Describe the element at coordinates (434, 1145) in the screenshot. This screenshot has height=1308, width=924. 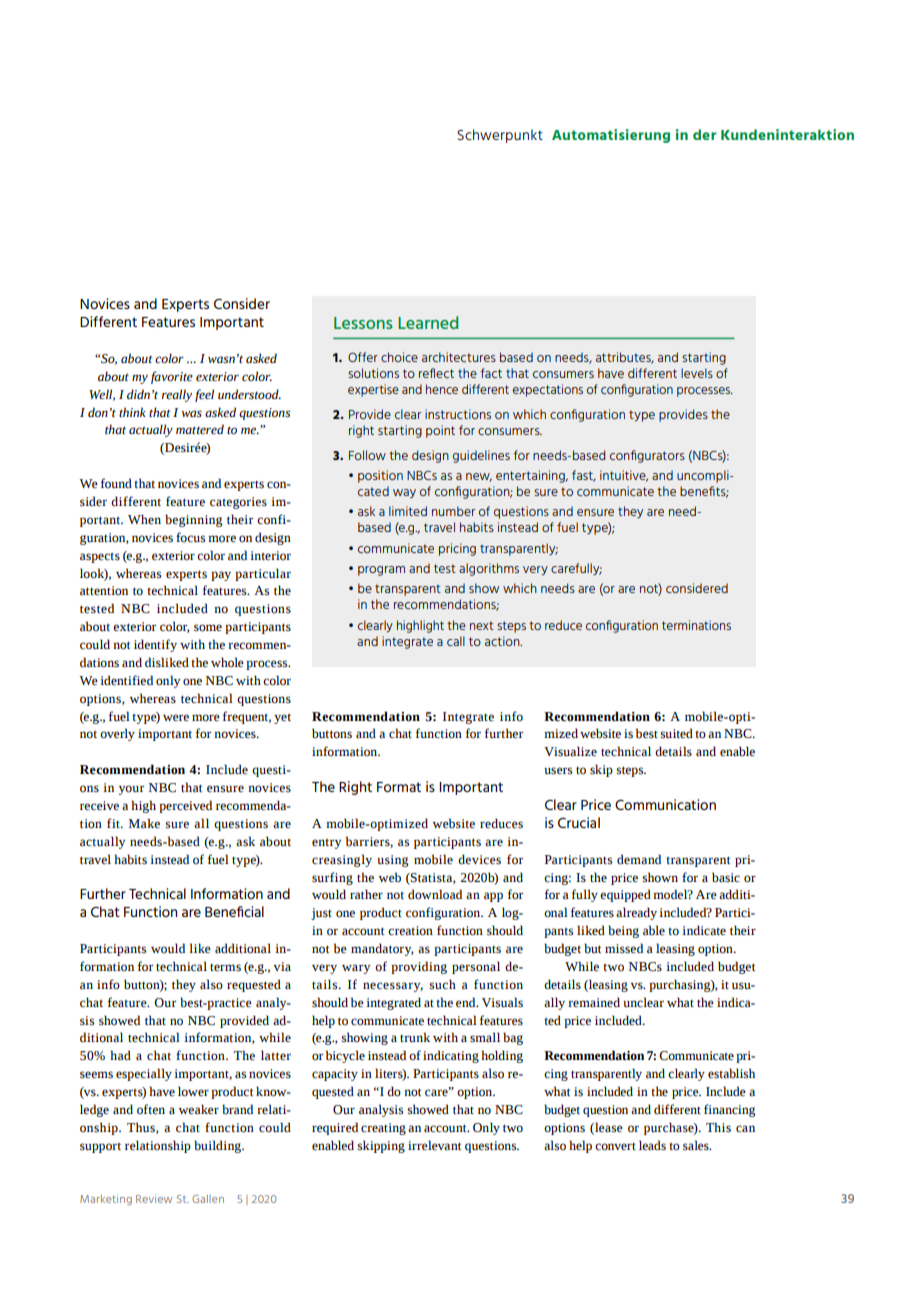
I see `irrelevant` at that location.
